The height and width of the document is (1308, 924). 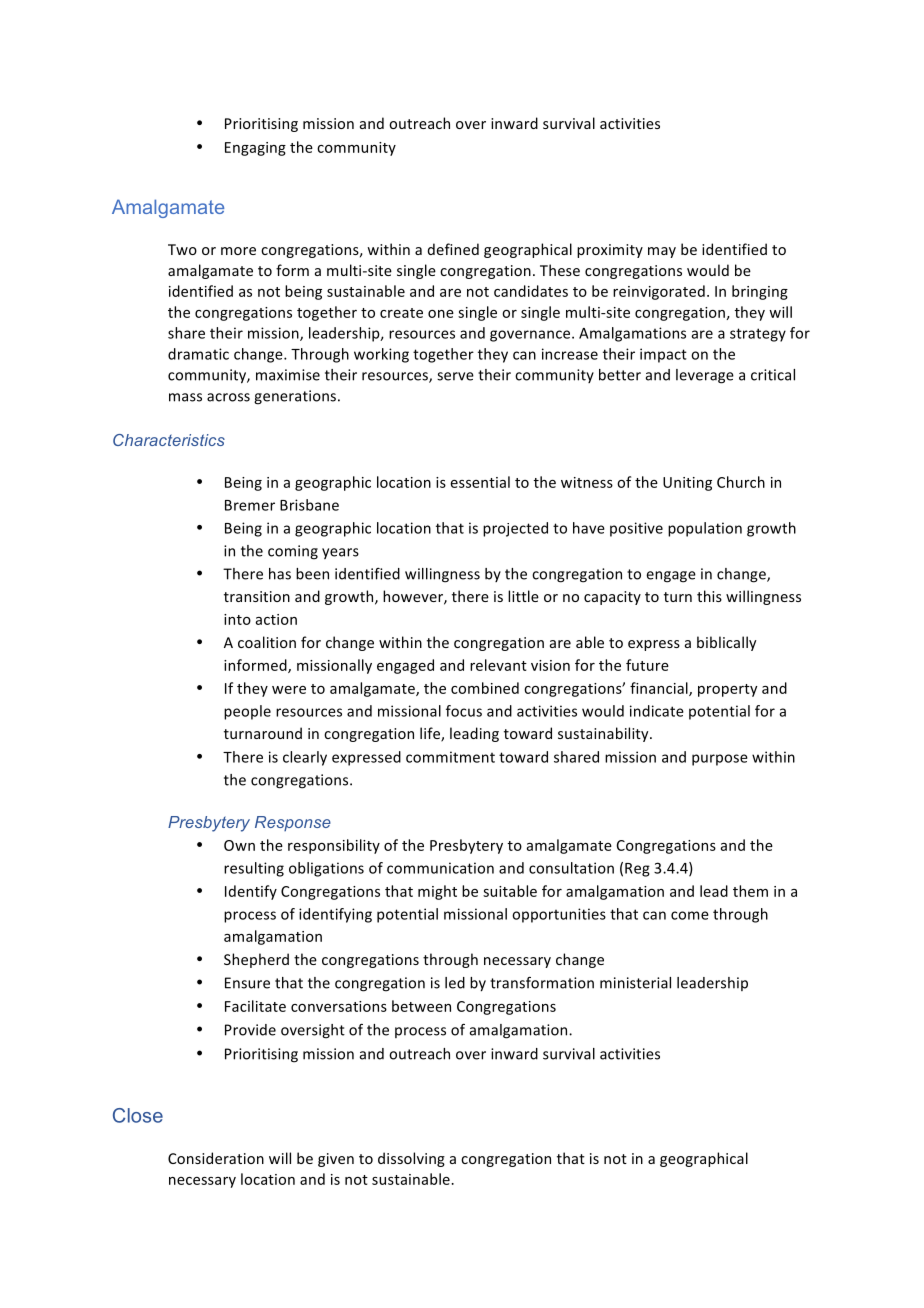 What do you see at coordinates (216, 1158) in the document?
I see `Consideration` at bounding box center [216, 1158].
